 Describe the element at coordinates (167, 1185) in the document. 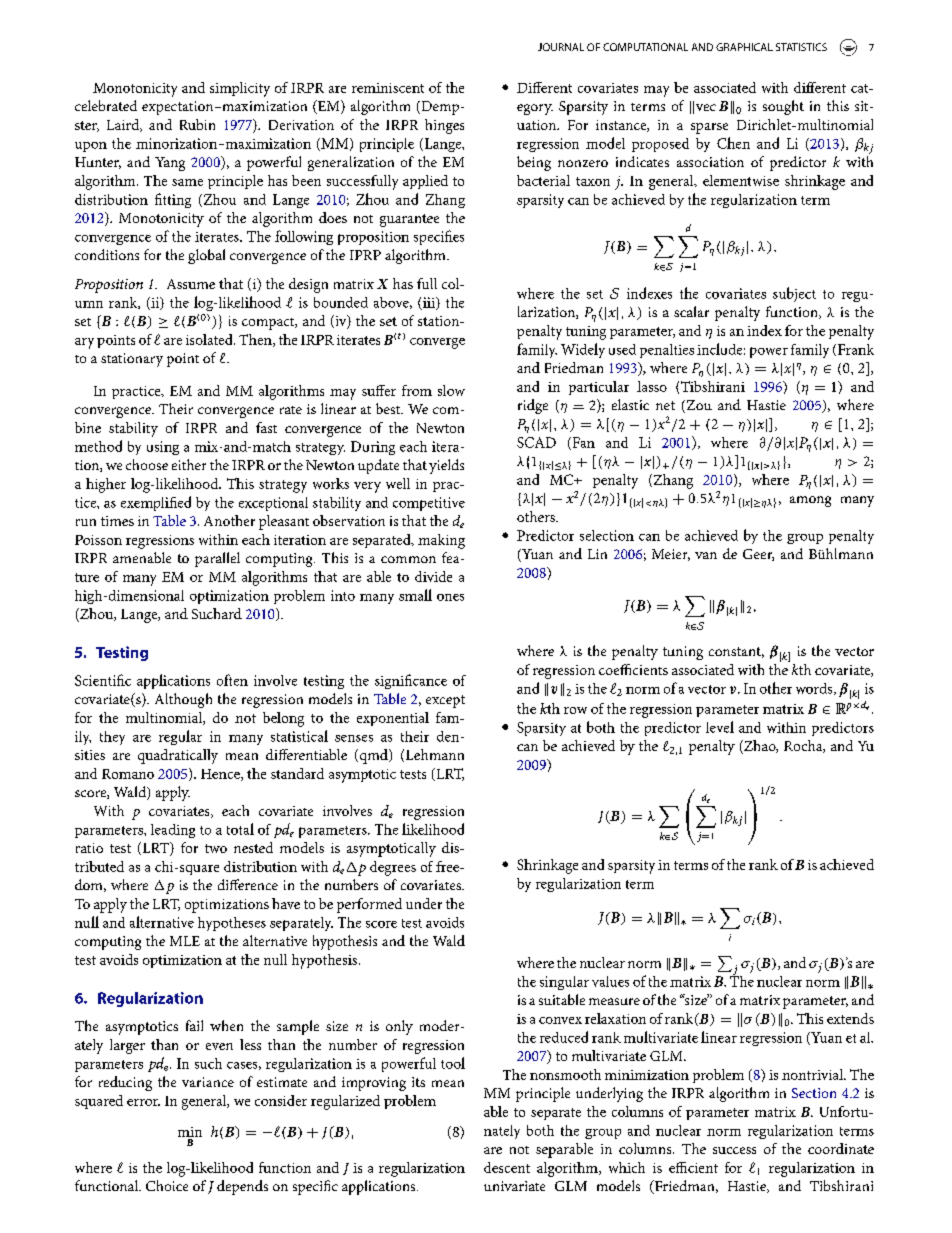

I see `Choice` at that location.
